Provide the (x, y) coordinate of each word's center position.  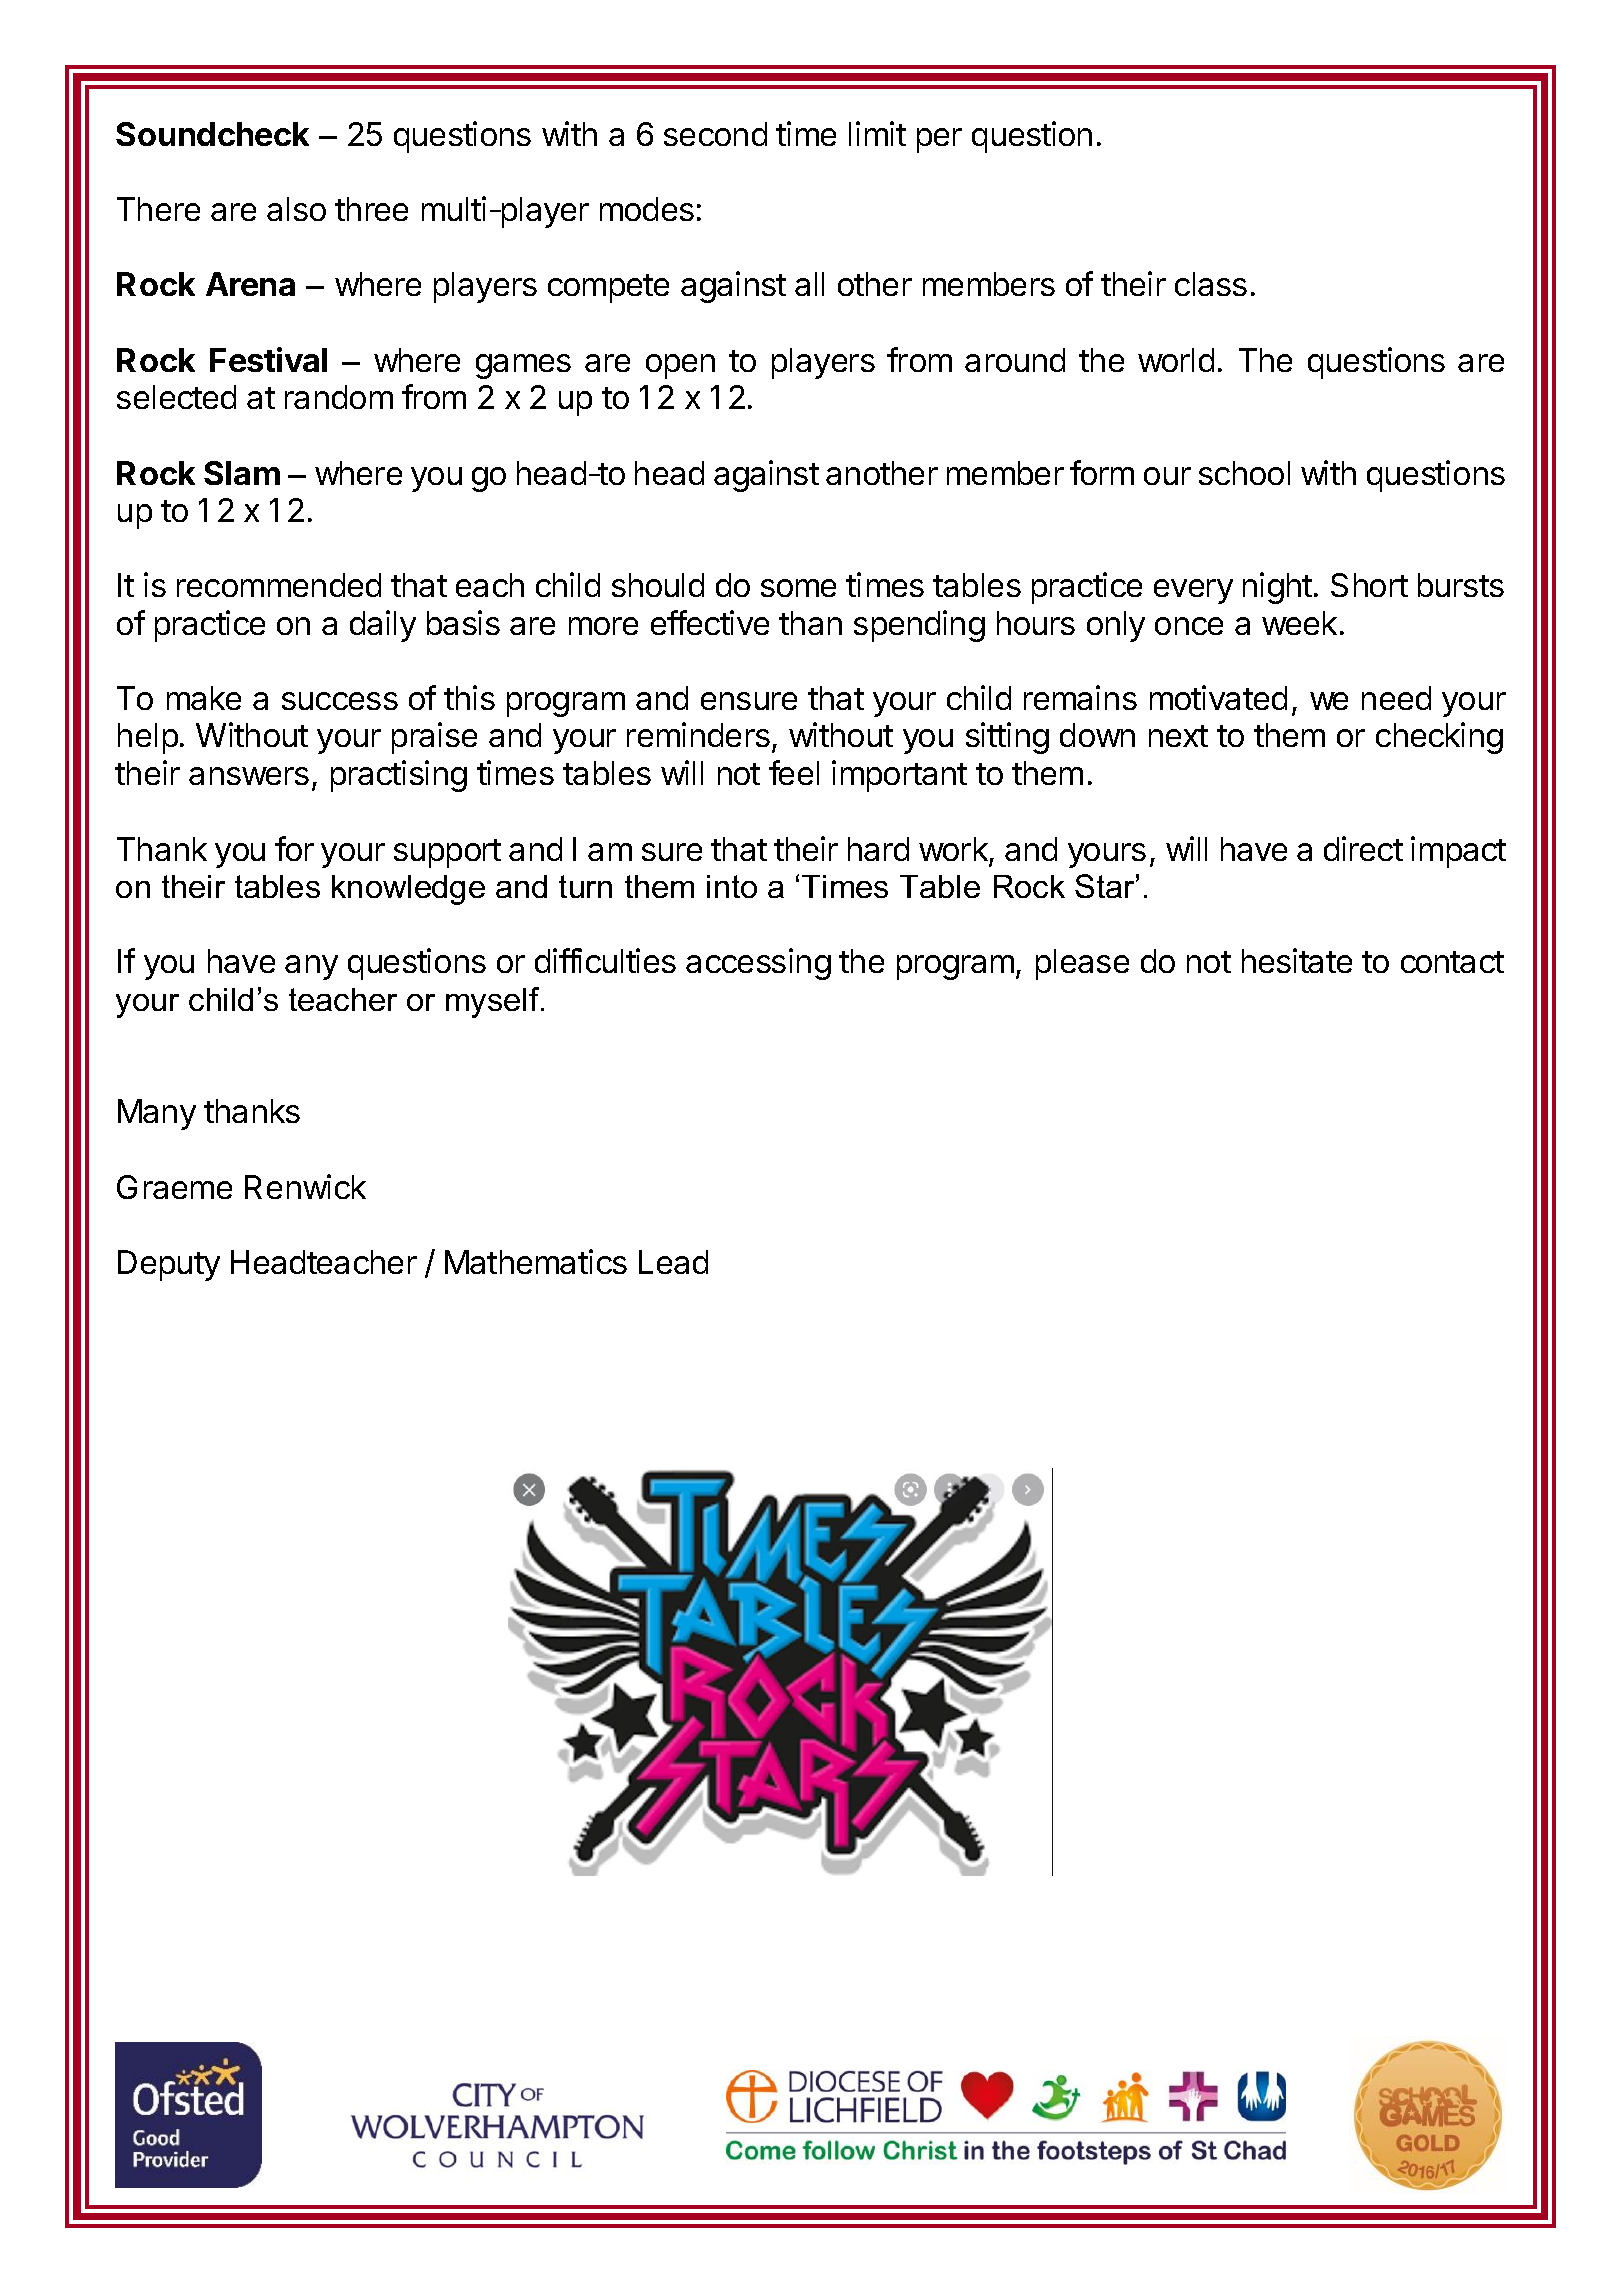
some (798, 588)
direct (1363, 848)
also (296, 209)
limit (877, 133)
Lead (673, 1262)
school (1244, 473)
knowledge (408, 890)
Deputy (169, 1265)
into (732, 886)
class (1211, 284)
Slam (242, 473)
